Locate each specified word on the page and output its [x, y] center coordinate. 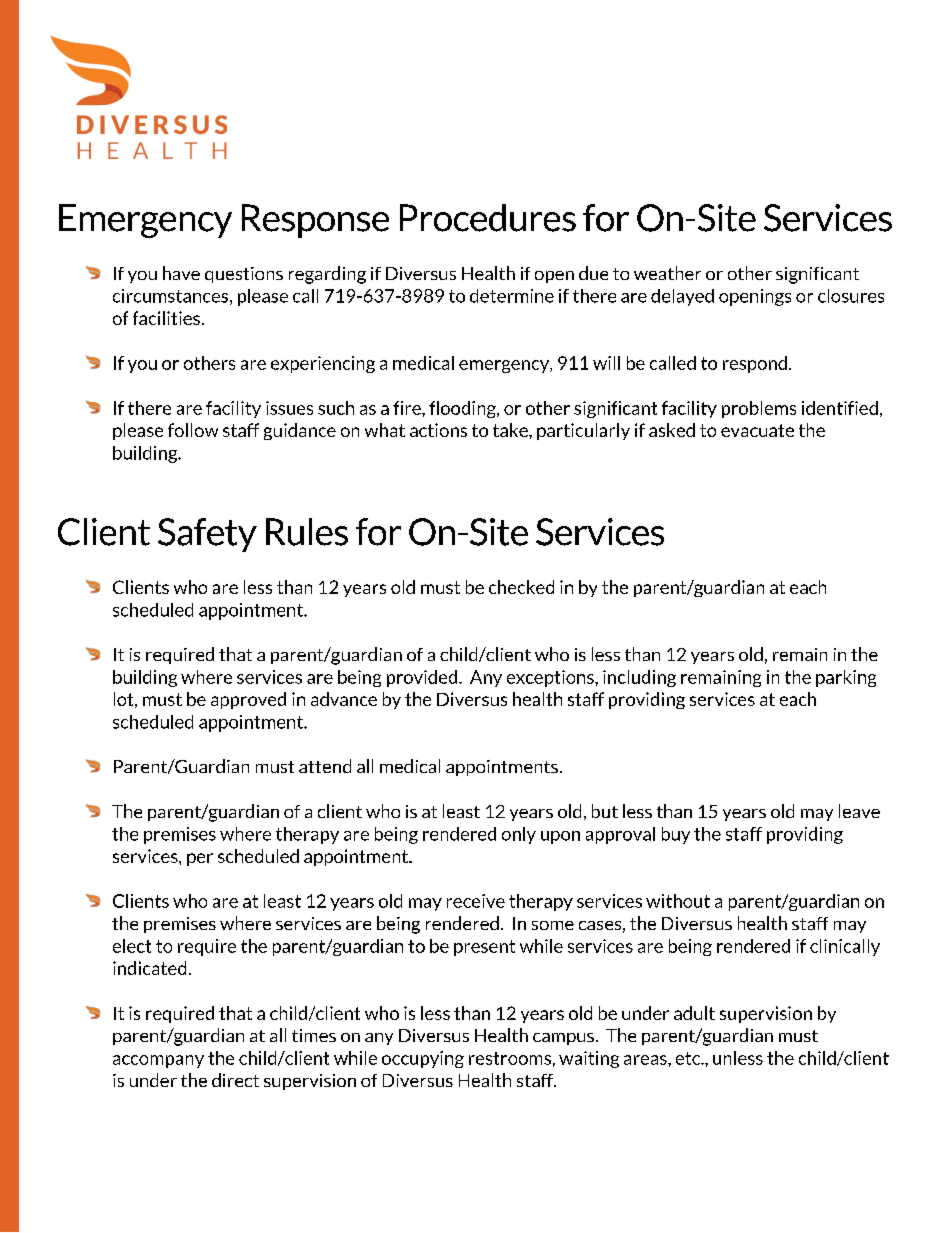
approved [248, 700]
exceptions [551, 678]
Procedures [488, 218]
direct [235, 1080]
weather [667, 273]
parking [846, 678]
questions [244, 275]
